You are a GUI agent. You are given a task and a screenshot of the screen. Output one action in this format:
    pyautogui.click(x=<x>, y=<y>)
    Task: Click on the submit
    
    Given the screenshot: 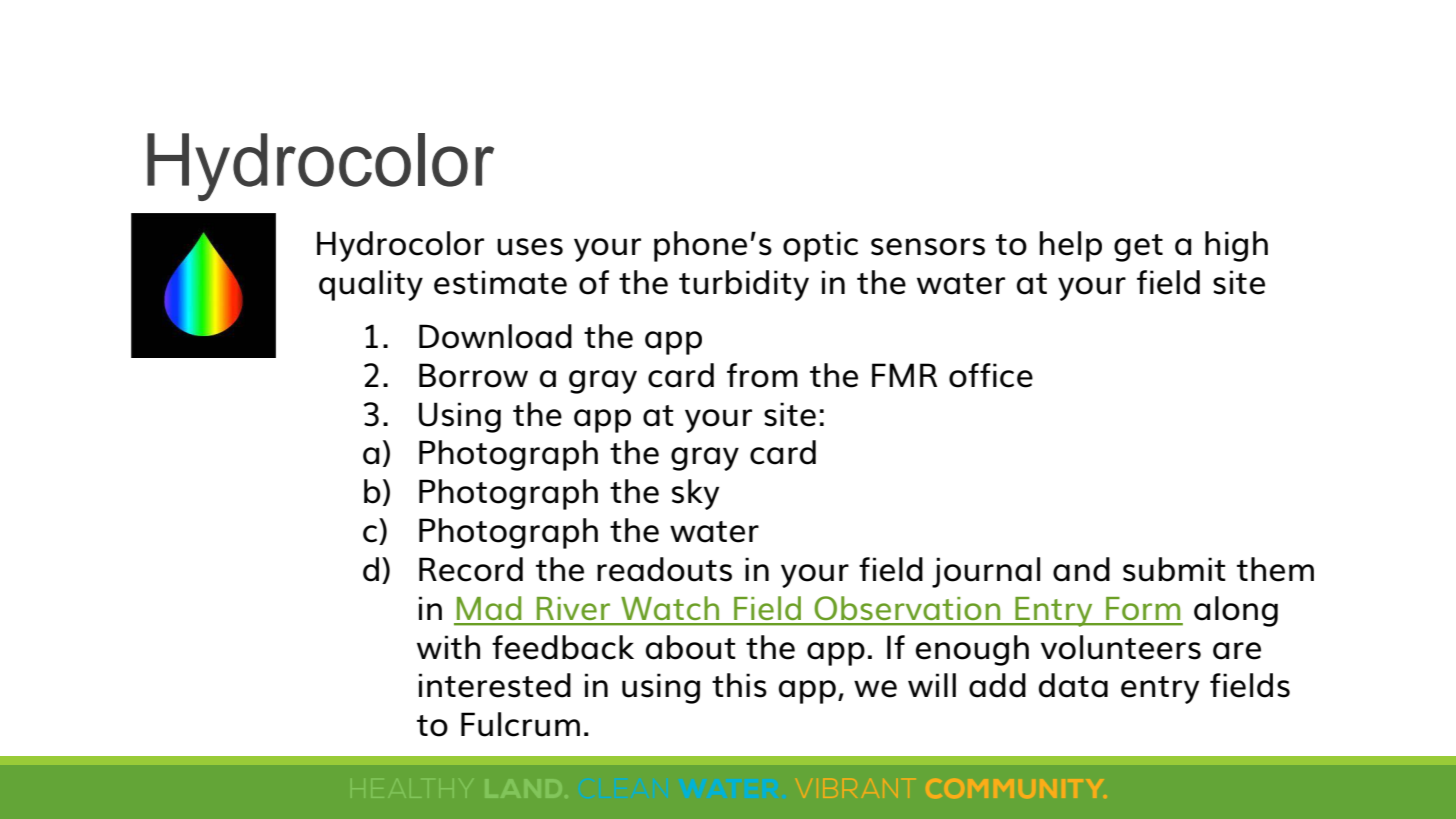 What is the action you would take?
    pyautogui.click(x=1174, y=569)
